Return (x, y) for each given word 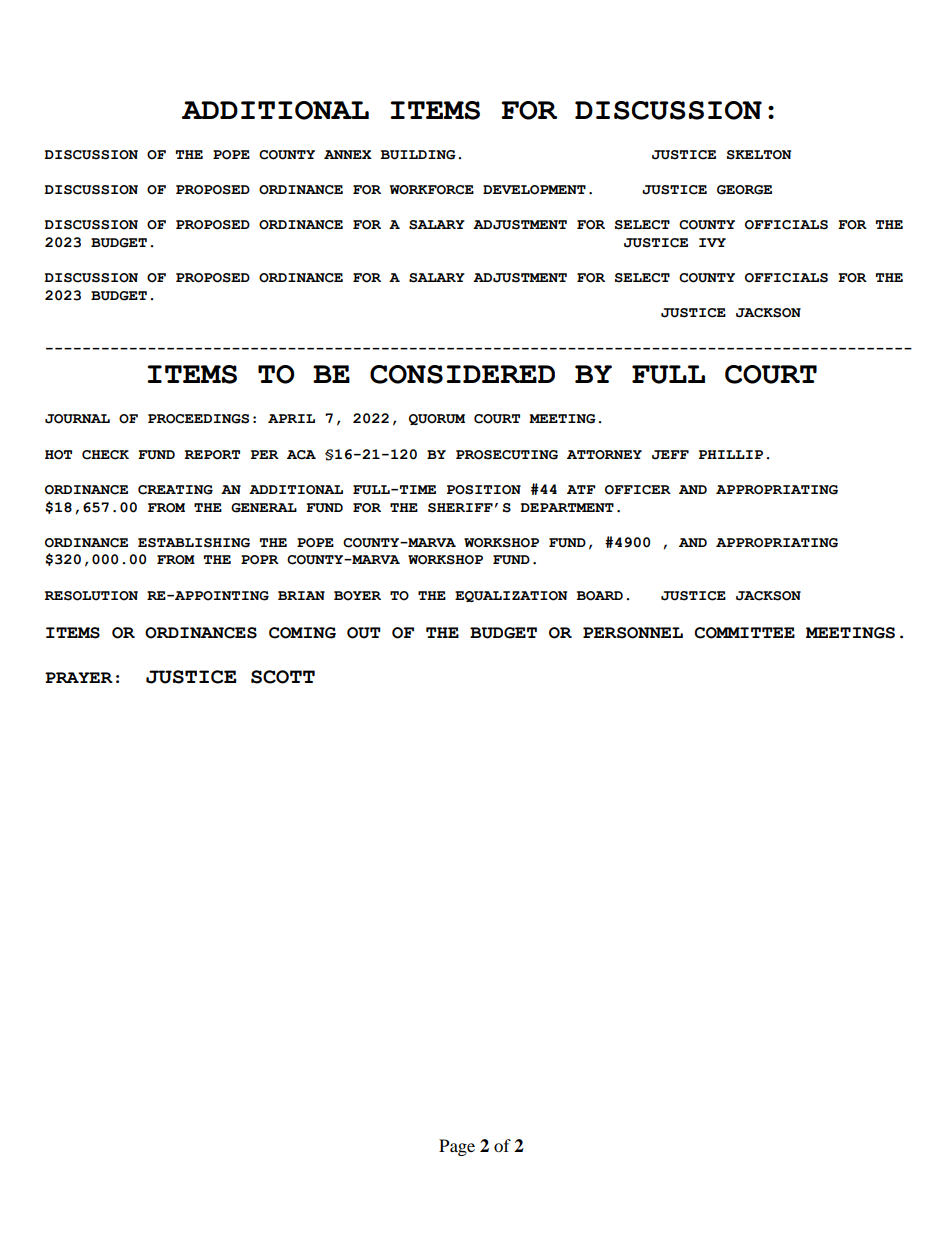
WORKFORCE (432, 190)
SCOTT (283, 677)
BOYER (357, 596)
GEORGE (744, 190)
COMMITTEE (744, 633)
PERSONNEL (633, 633)
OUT (364, 633)
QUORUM (437, 419)
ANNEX (348, 154)
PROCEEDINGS (198, 419)
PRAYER (79, 677)
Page (457, 1147)
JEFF (670, 455)
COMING (302, 633)
